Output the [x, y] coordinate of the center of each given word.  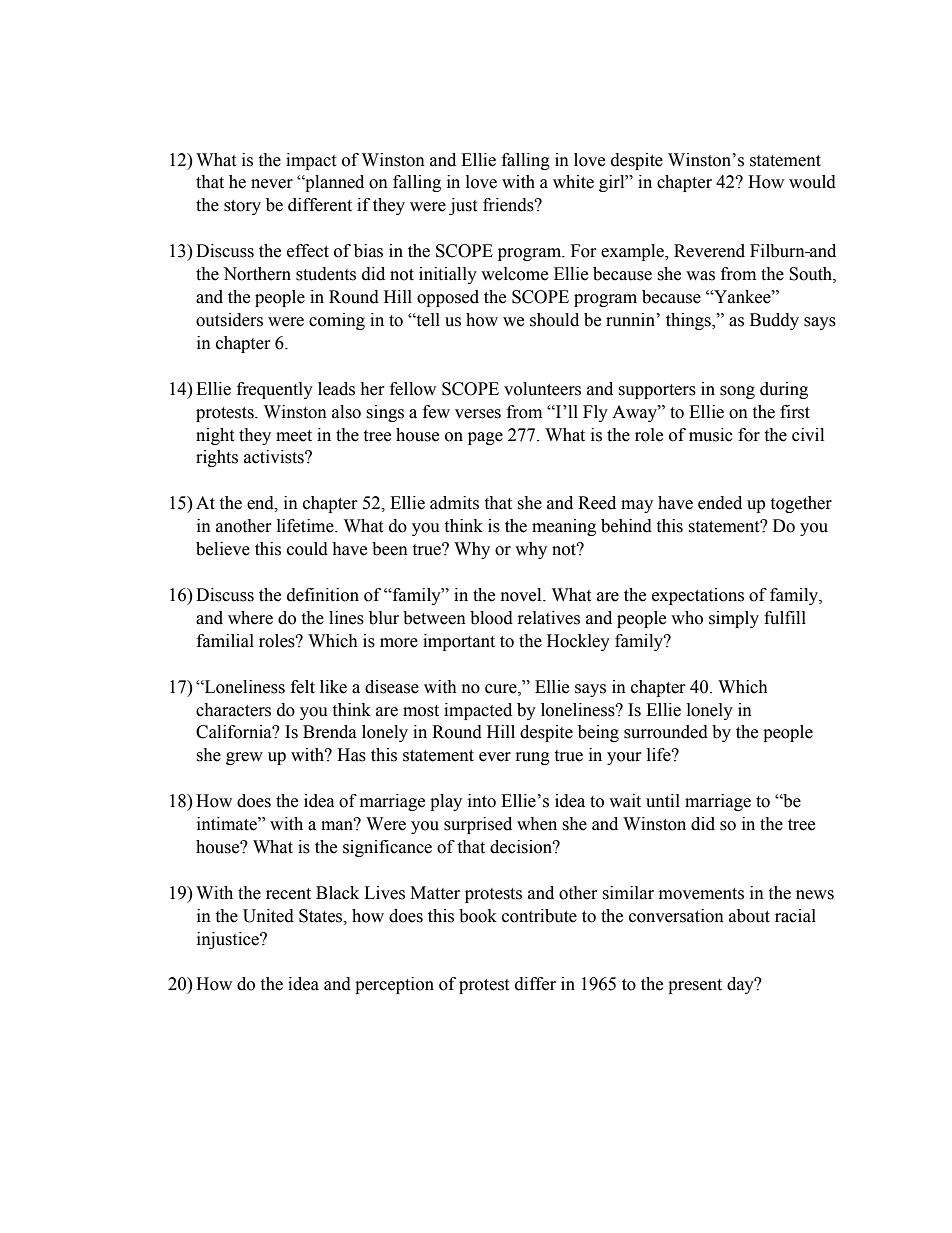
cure [502, 689]
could [307, 549]
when [537, 824]
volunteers [542, 389]
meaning [564, 527]
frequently [275, 390]
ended [720, 503]
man [338, 825]
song [737, 392]
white [573, 182]
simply [734, 619]
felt [303, 687]
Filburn [778, 251]
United [268, 916]
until [663, 801]
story [242, 207]
